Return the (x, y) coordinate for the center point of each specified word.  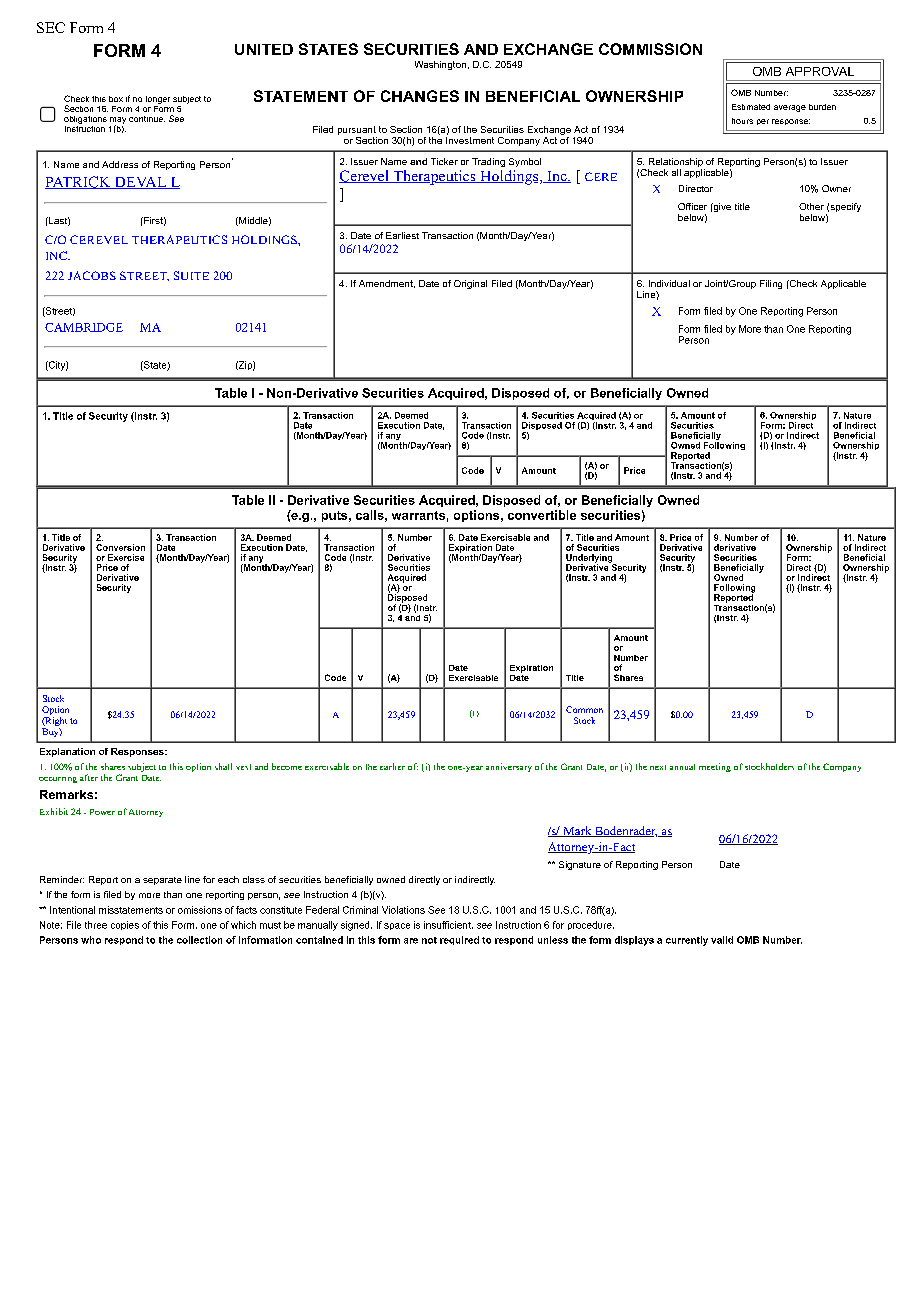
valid (722, 940)
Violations (403, 910)
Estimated (751, 107)
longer (158, 100)
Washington (440, 65)
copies (125, 925)
